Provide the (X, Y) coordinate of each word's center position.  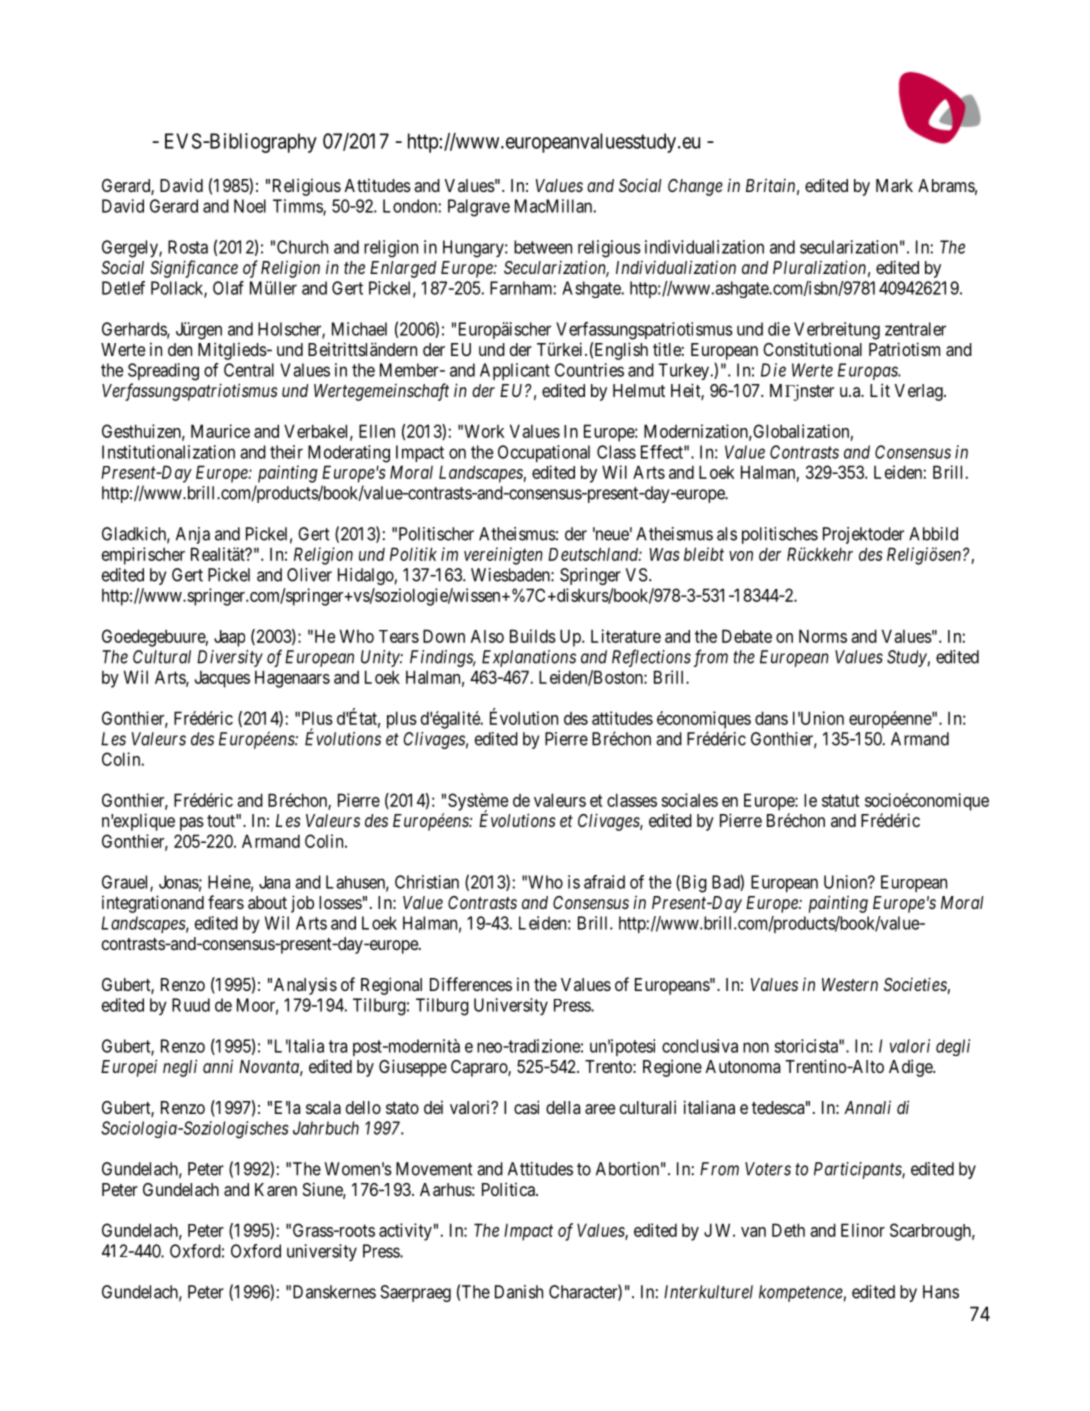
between (543, 247)
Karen (276, 1189)
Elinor (863, 1230)
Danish (519, 1292)
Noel (250, 206)
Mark (894, 185)
